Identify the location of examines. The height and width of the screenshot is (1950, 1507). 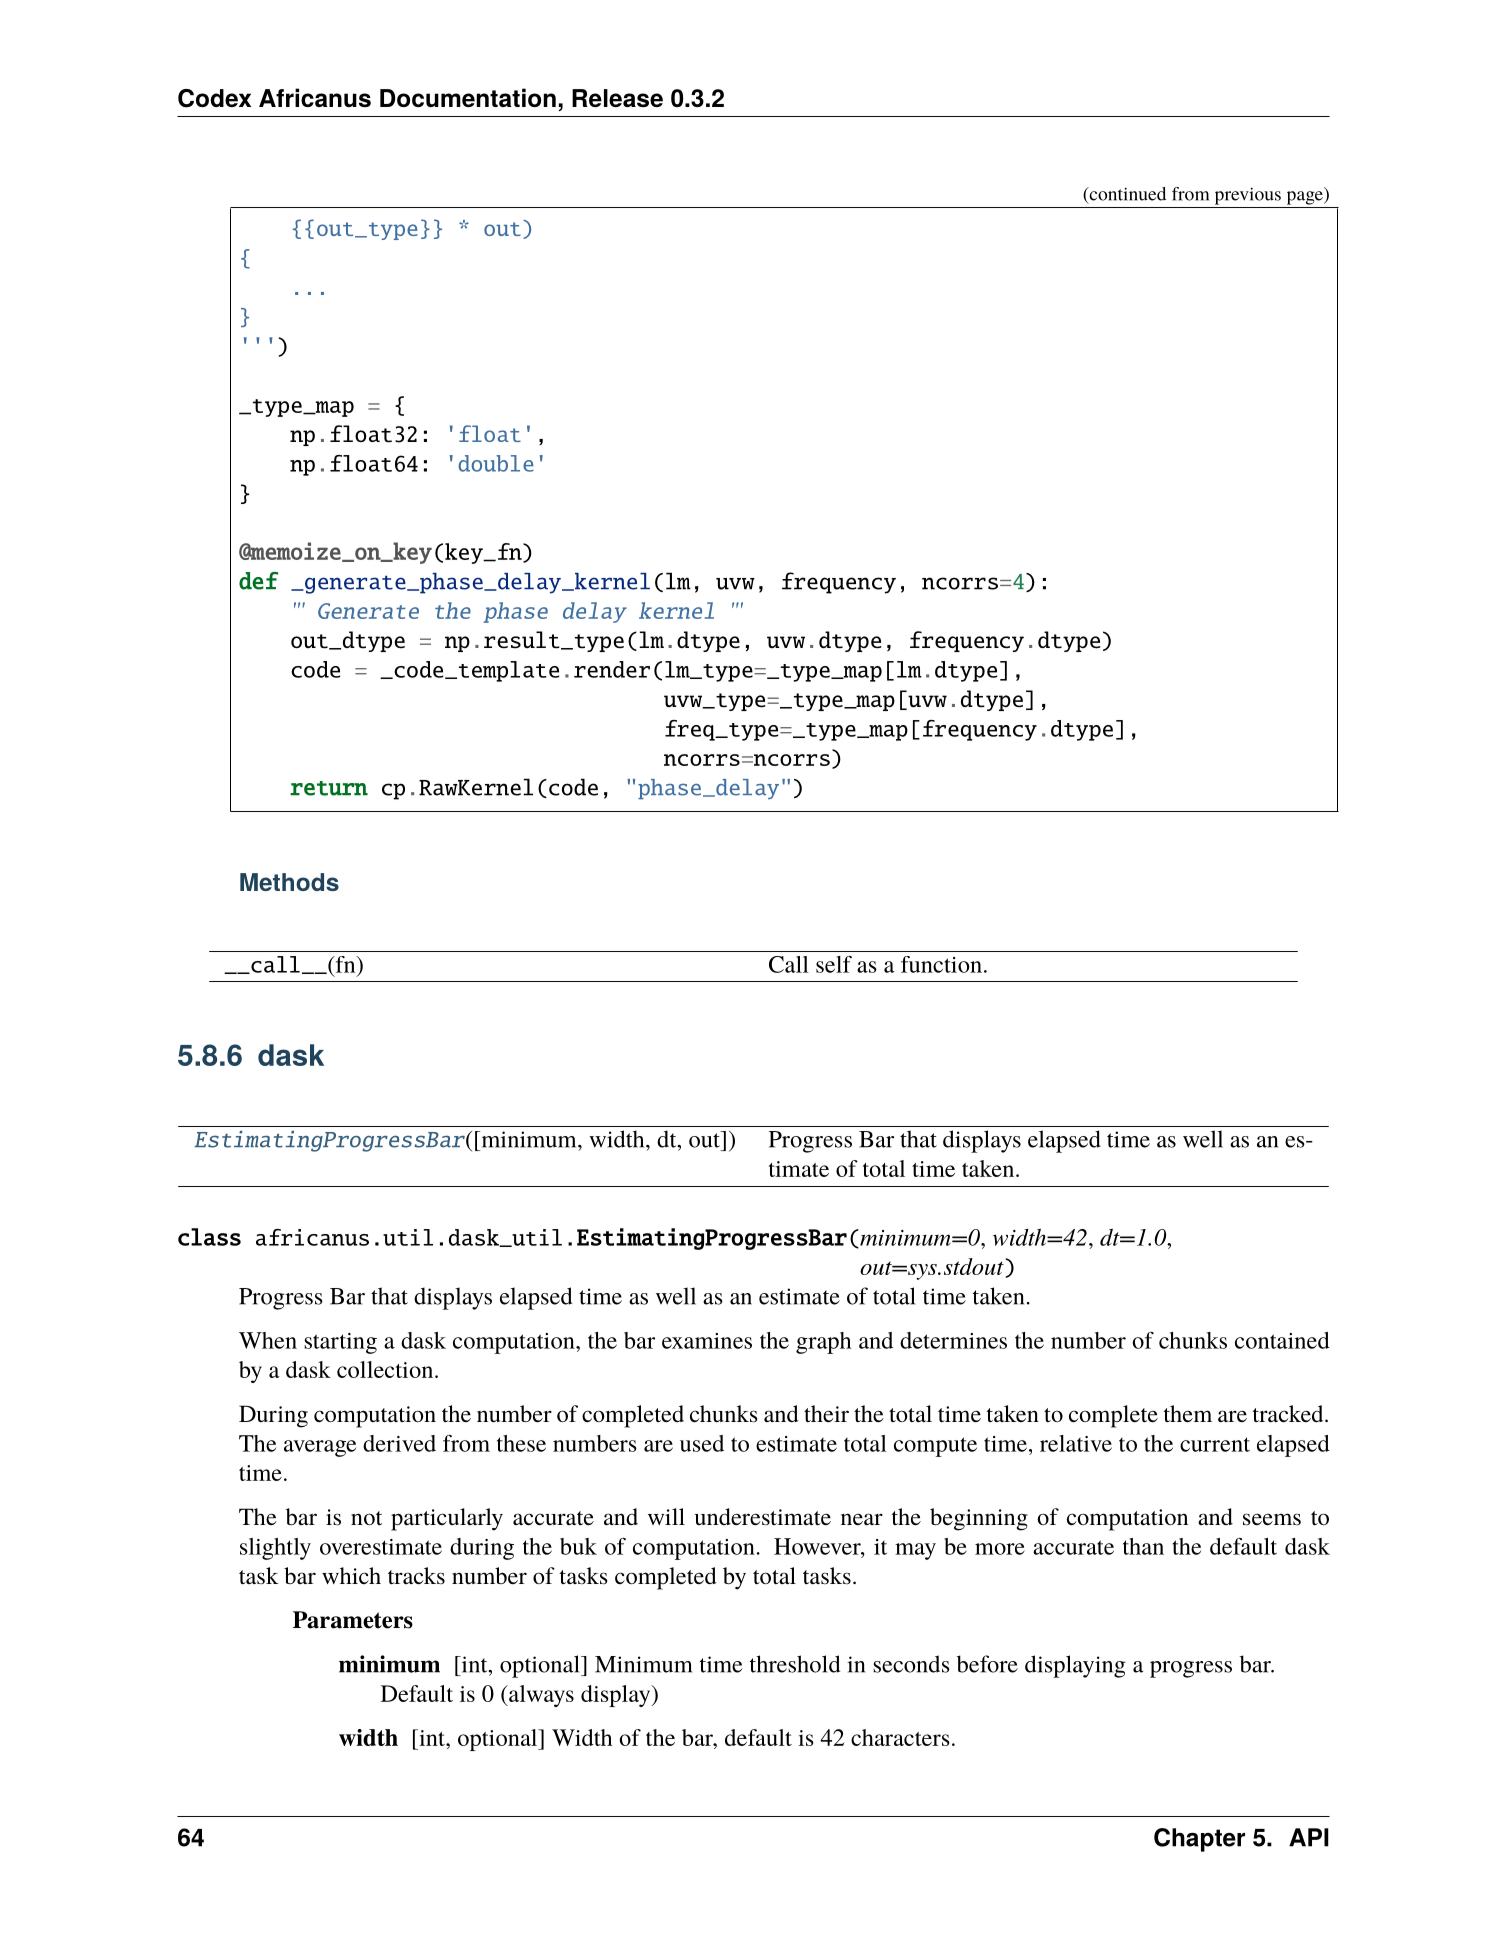
(707, 1341).
